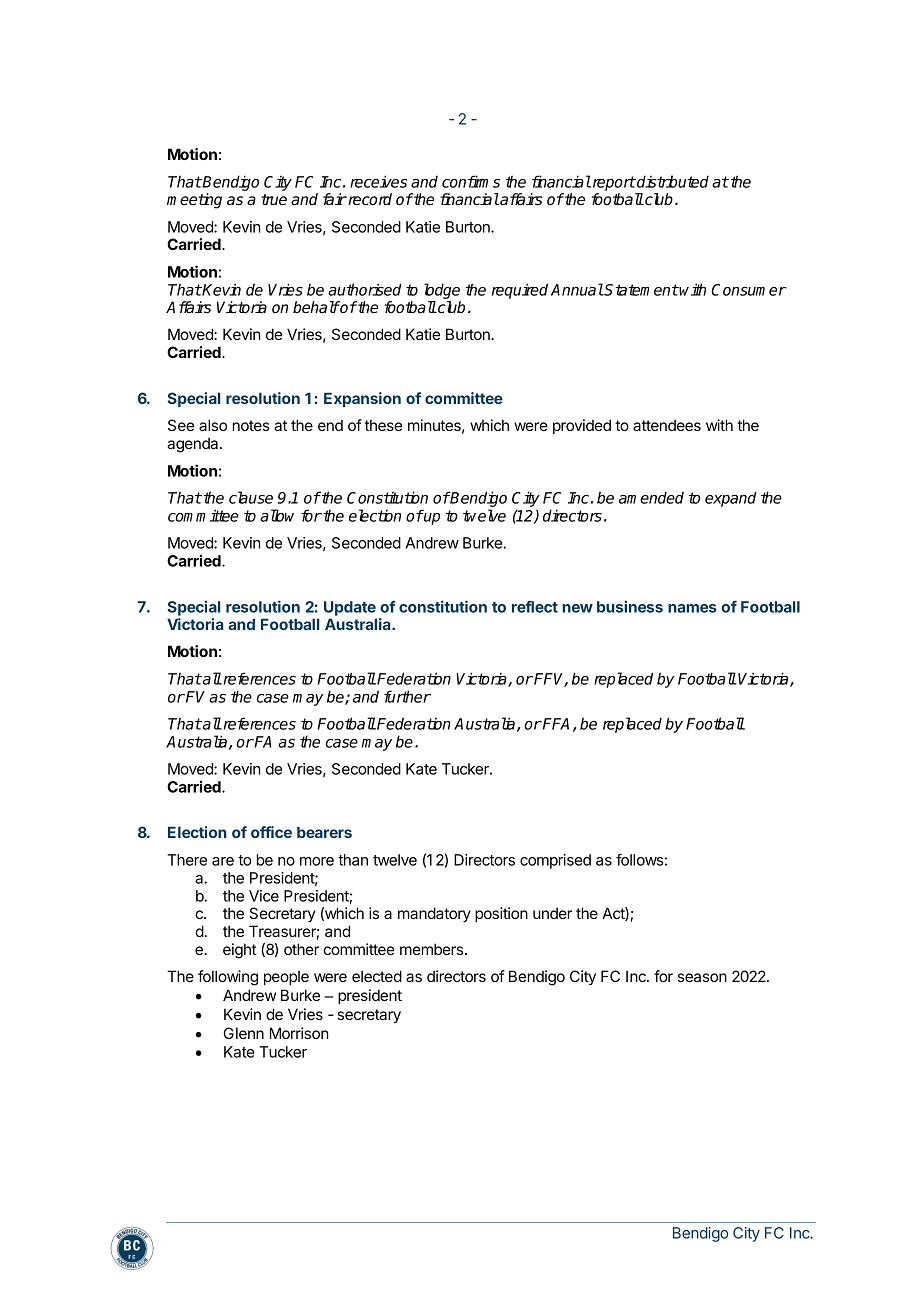 This page has width=924, height=1308. Describe the element at coordinates (552, 913) in the page. I see `under` at that location.
